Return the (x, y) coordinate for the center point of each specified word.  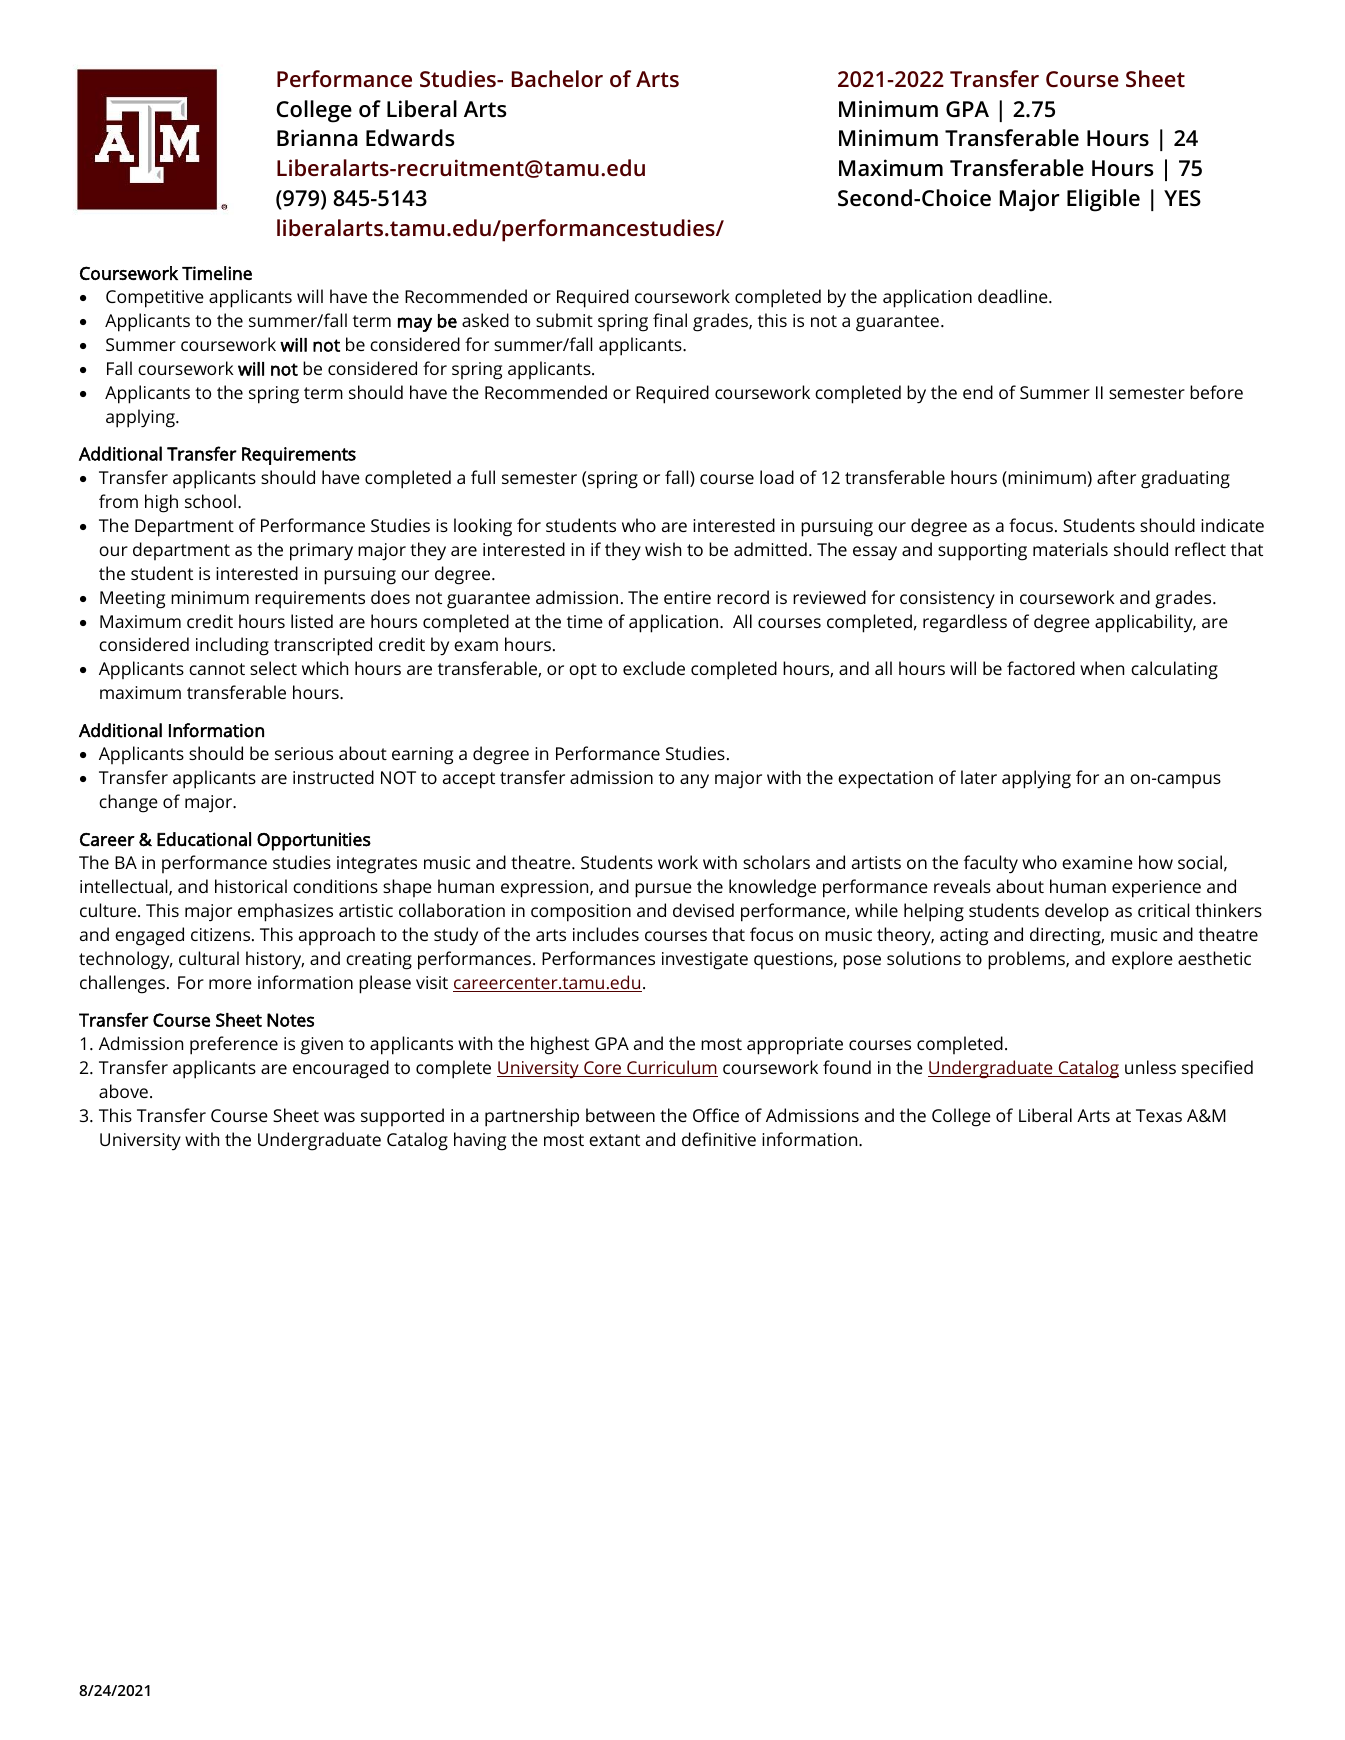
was (339, 1117)
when (1102, 668)
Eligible (1103, 200)
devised (703, 910)
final (670, 320)
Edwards (410, 138)
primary (321, 552)
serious (304, 753)
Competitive (155, 299)
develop (1077, 912)
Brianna (317, 137)
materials (1070, 549)
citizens (222, 934)
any (694, 781)
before (1216, 392)
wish (663, 549)
